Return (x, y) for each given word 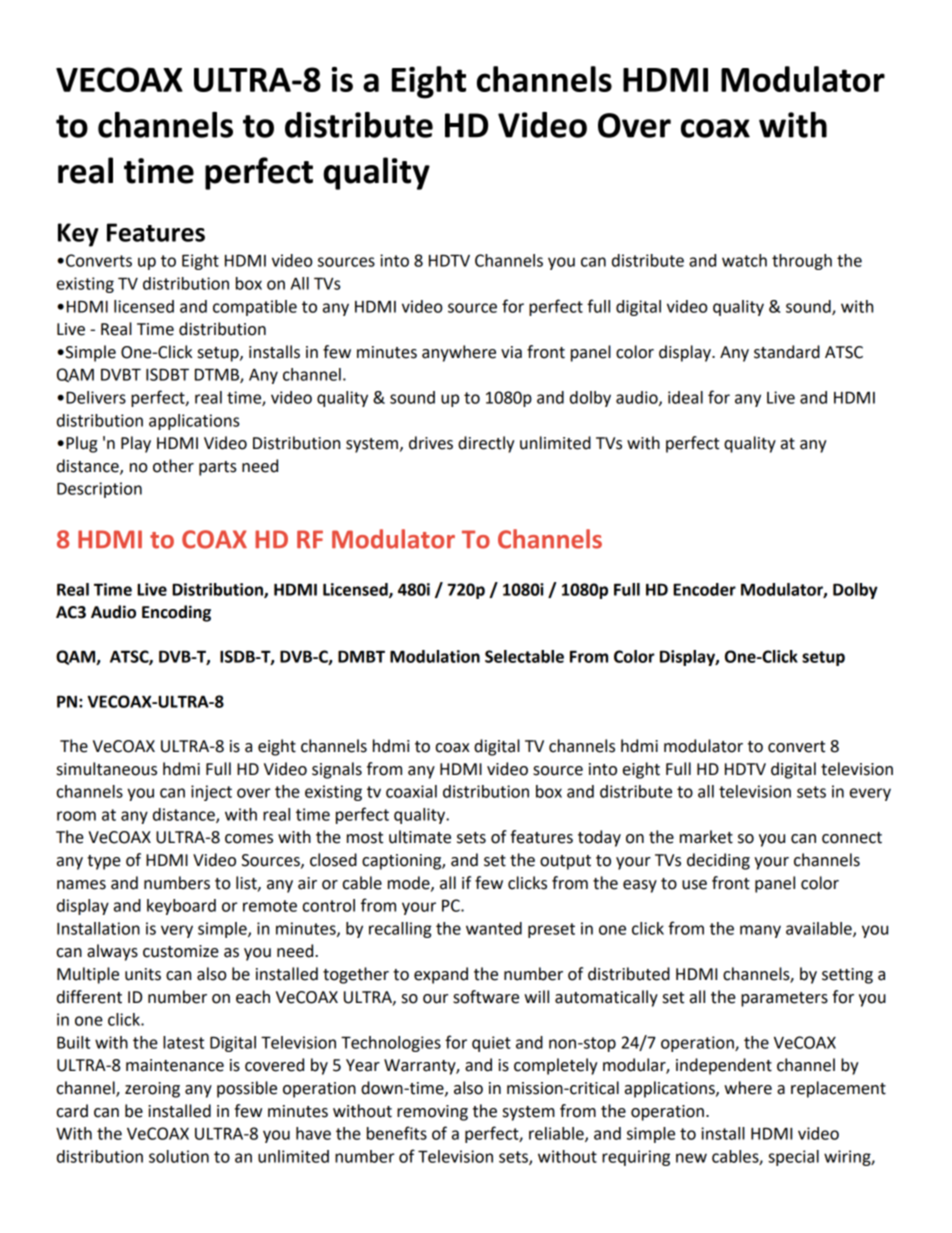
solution (179, 1156)
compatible (255, 308)
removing (432, 1113)
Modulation (435, 656)
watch (744, 260)
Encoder (704, 589)
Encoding (176, 613)
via (511, 352)
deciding (718, 861)
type (104, 862)
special (793, 1158)
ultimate (420, 837)
